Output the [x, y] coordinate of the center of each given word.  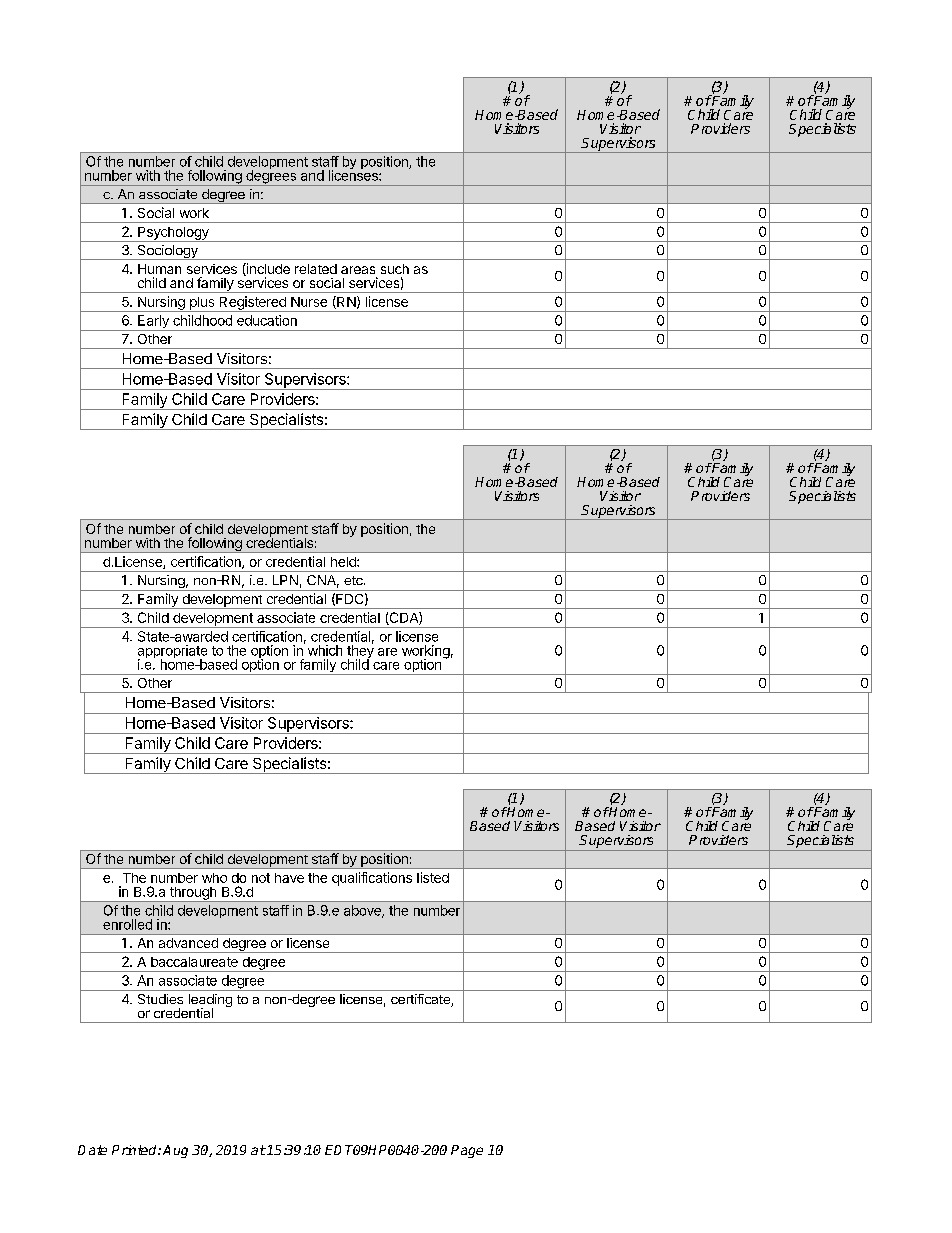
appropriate [172, 653]
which [325, 650]
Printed [135, 1150]
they [360, 652]
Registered [252, 304]
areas [358, 270]
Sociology [167, 252]
